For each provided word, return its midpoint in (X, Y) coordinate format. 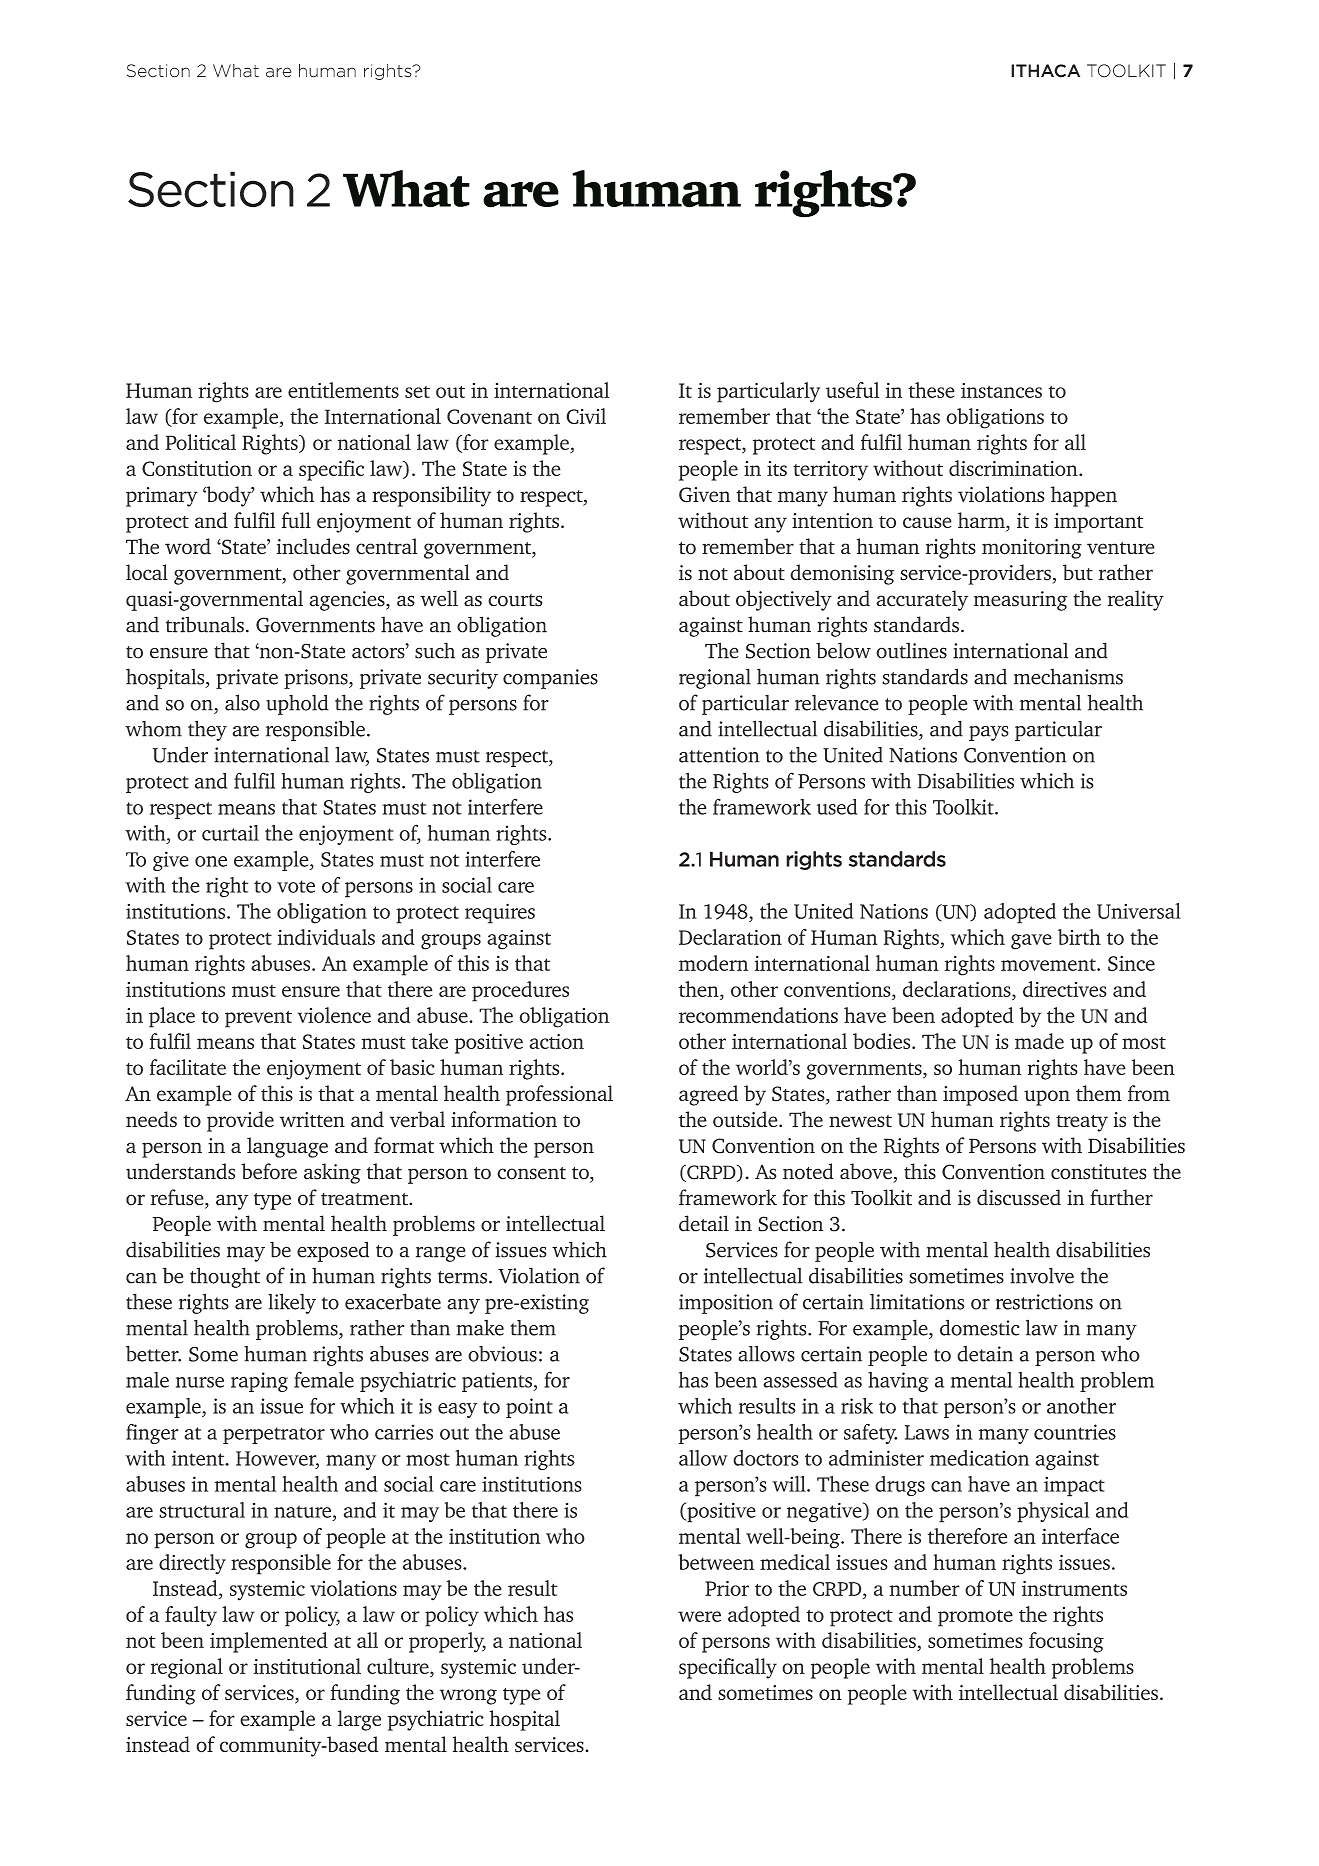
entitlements (343, 390)
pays (989, 733)
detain (985, 1354)
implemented (269, 1642)
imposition (726, 1304)
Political (201, 442)
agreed (708, 1095)
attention (719, 755)
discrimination (1014, 468)
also (242, 702)
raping (259, 1382)
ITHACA (1045, 71)
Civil (586, 416)
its (777, 468)
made (1039, 1041)
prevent (258, 1019)
